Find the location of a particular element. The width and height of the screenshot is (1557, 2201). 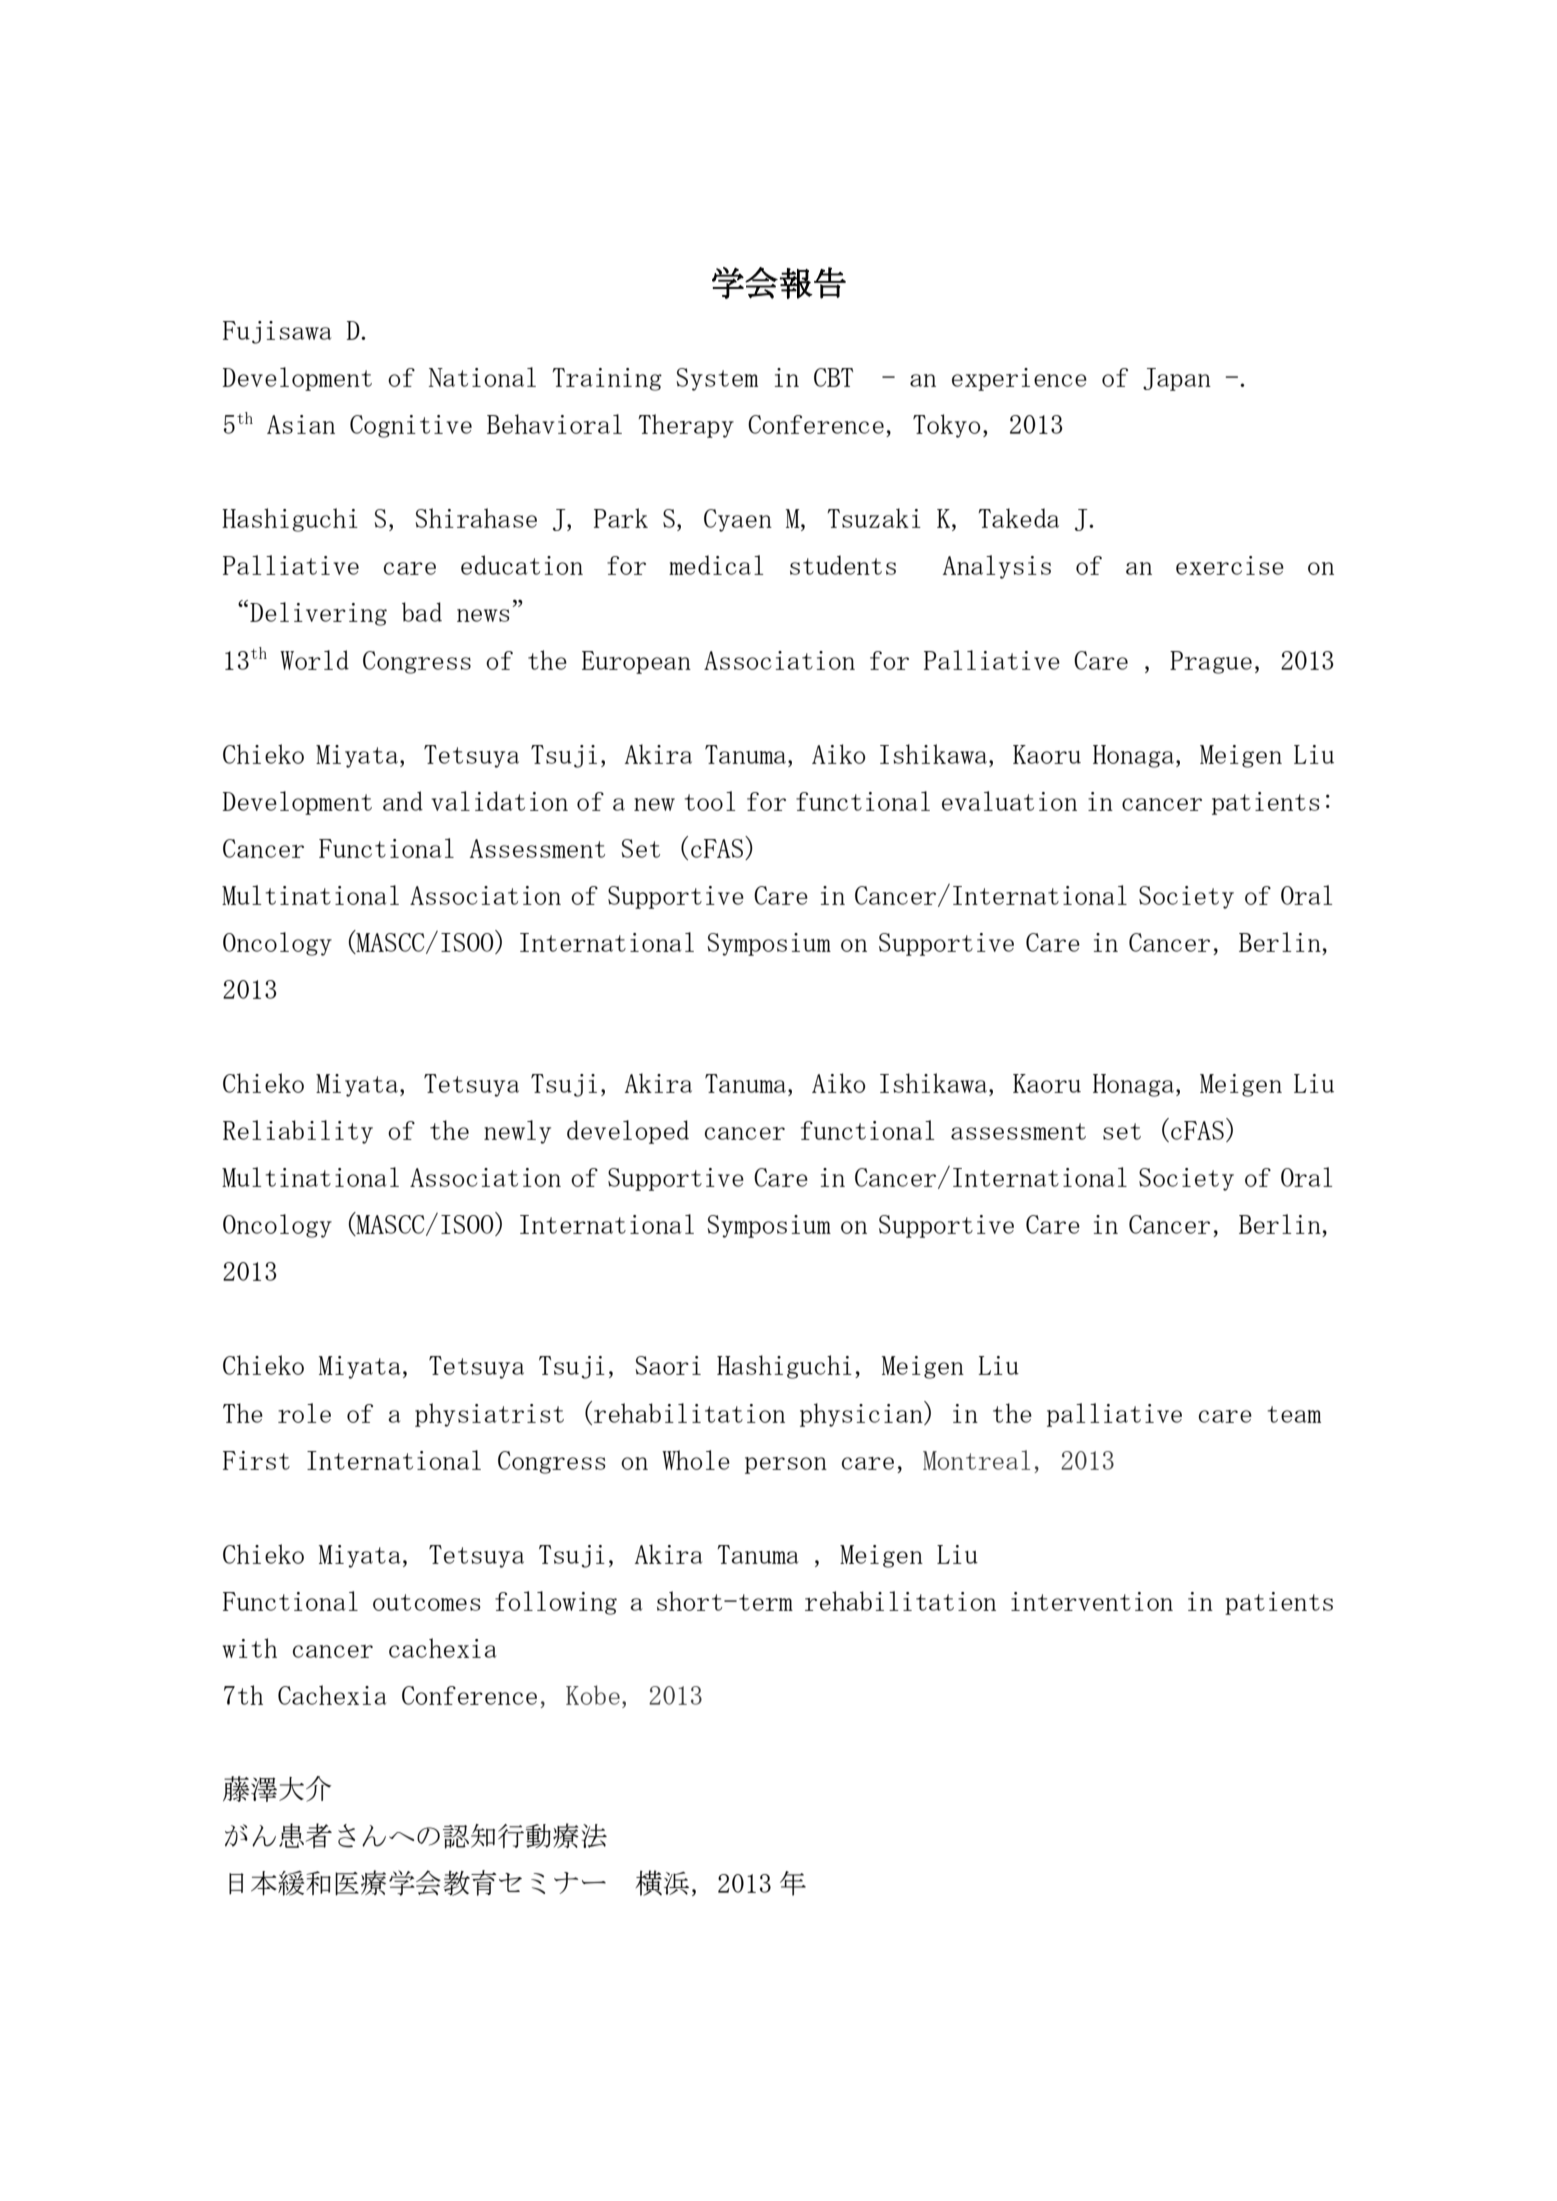

System is located at coordinates (717, 379).
